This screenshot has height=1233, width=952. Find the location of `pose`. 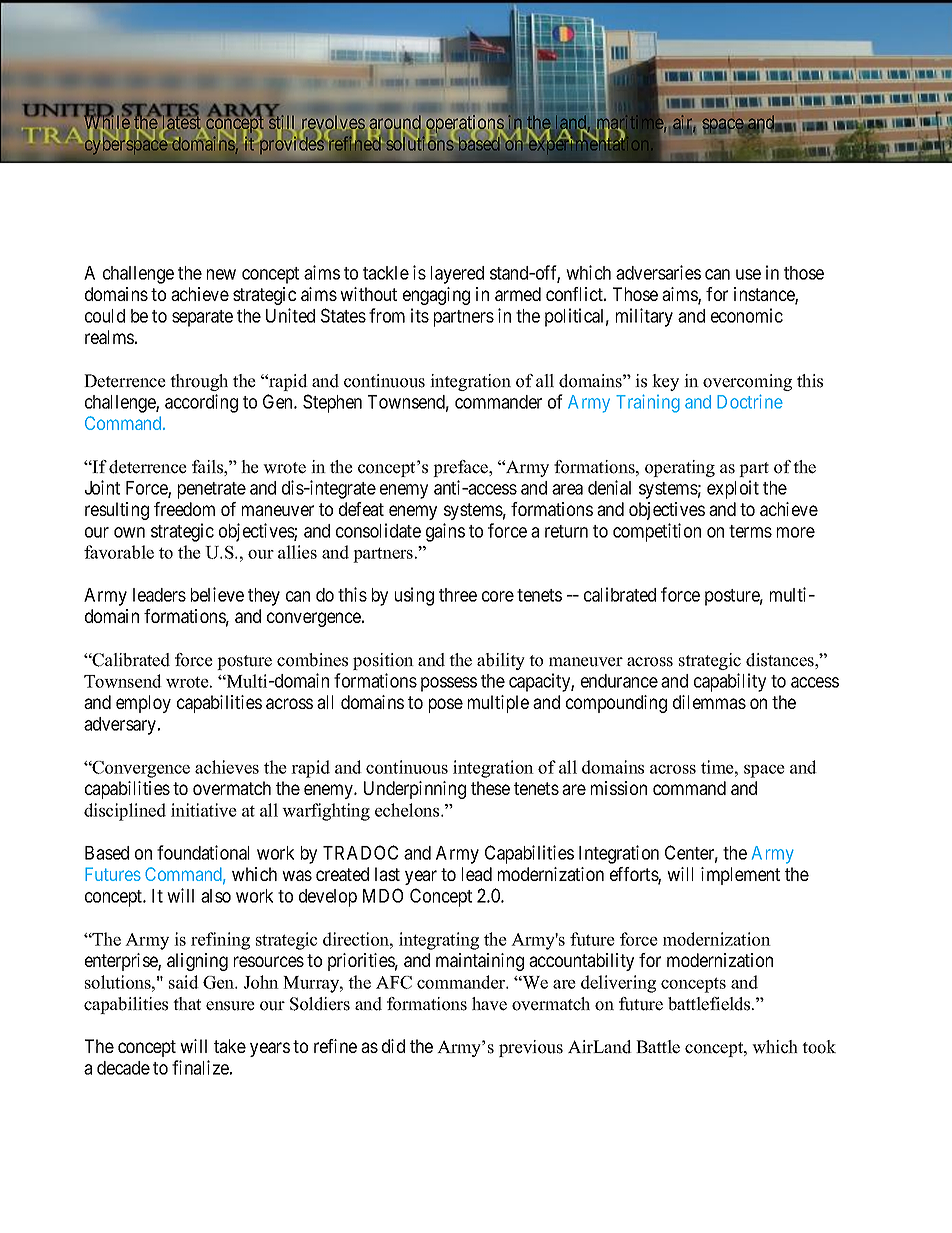

pose is located at coordinates (446, 705).
